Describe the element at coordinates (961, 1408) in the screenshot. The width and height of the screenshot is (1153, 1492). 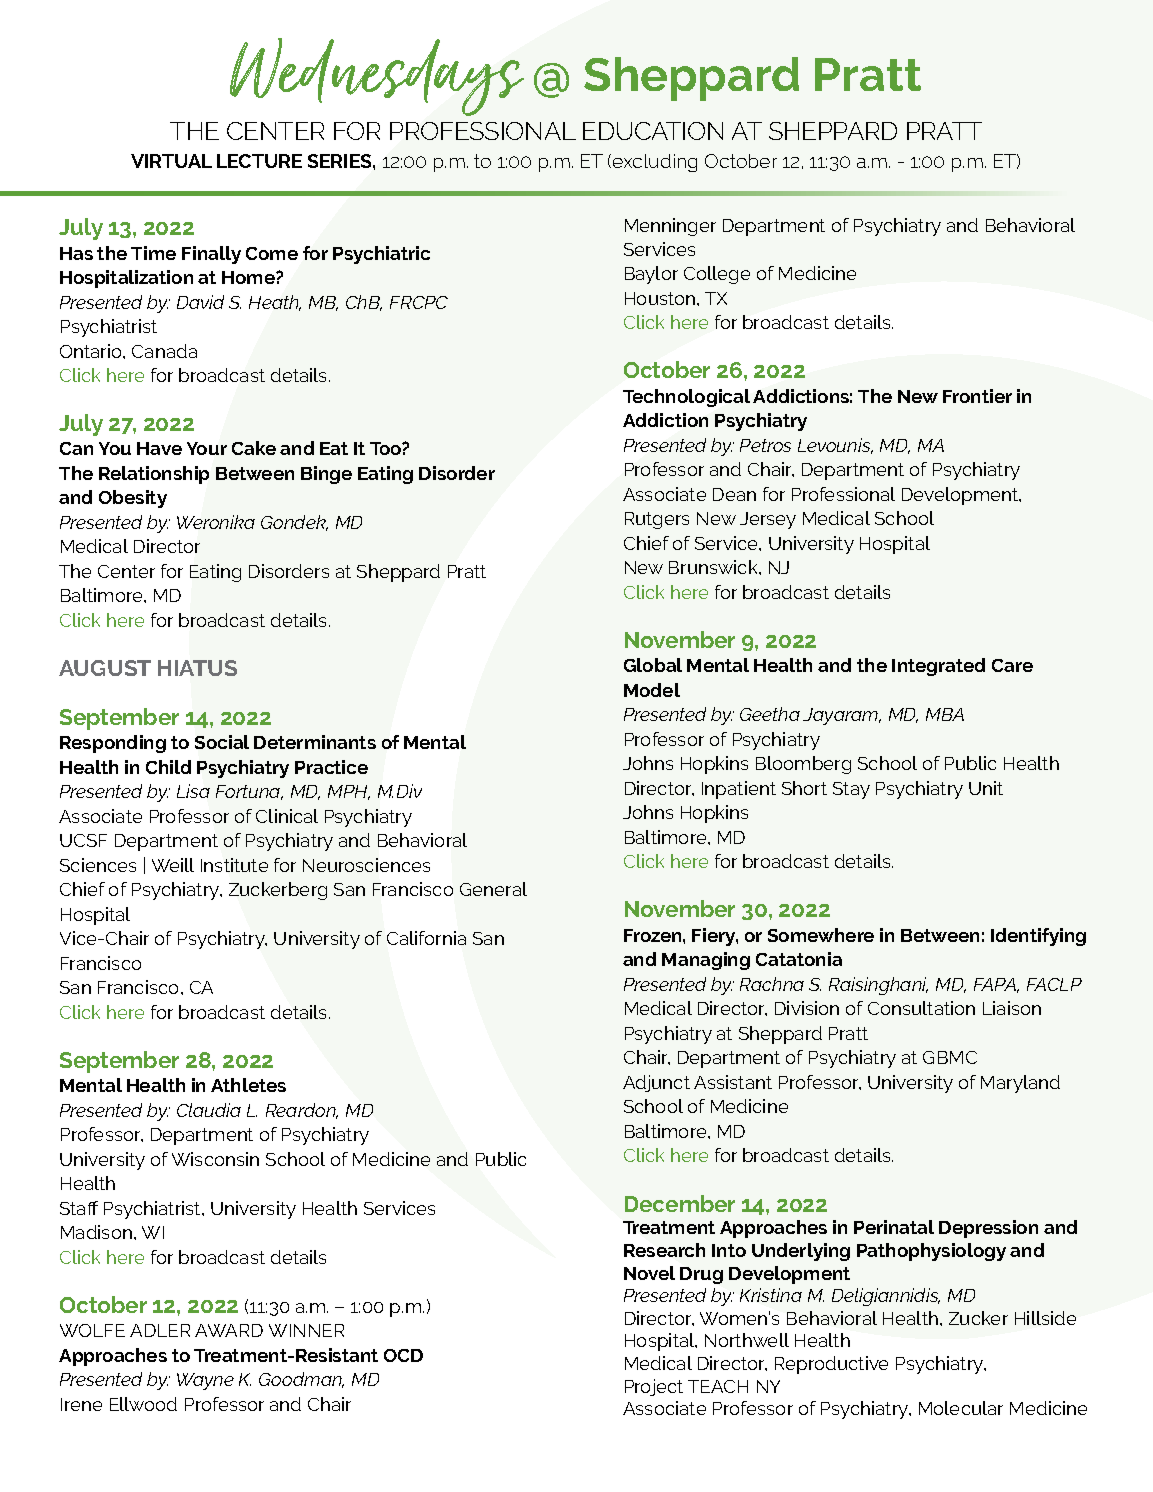
I see `Molecular` at that location.
